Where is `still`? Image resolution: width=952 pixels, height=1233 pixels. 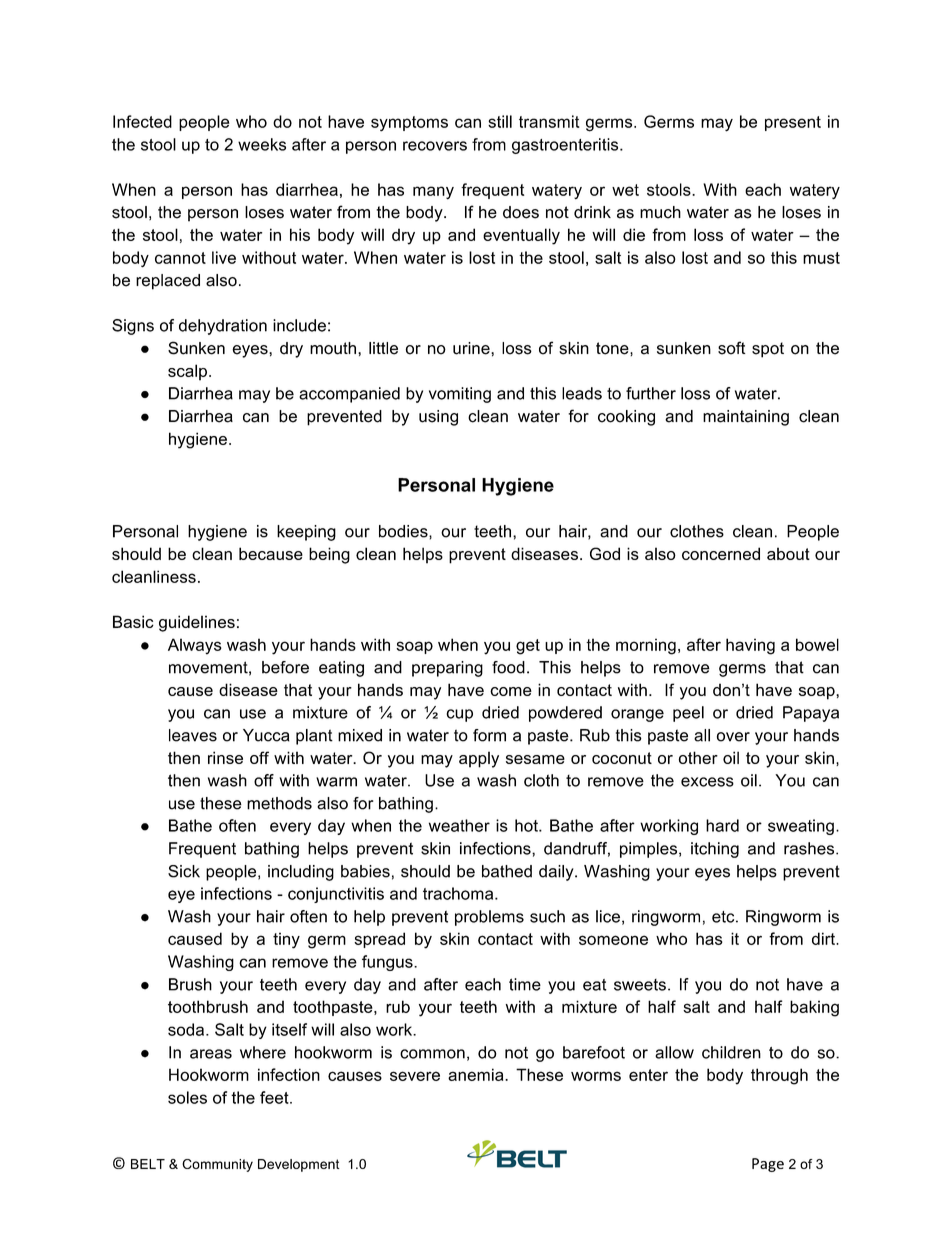
still is located at coordinates (500, 121).
